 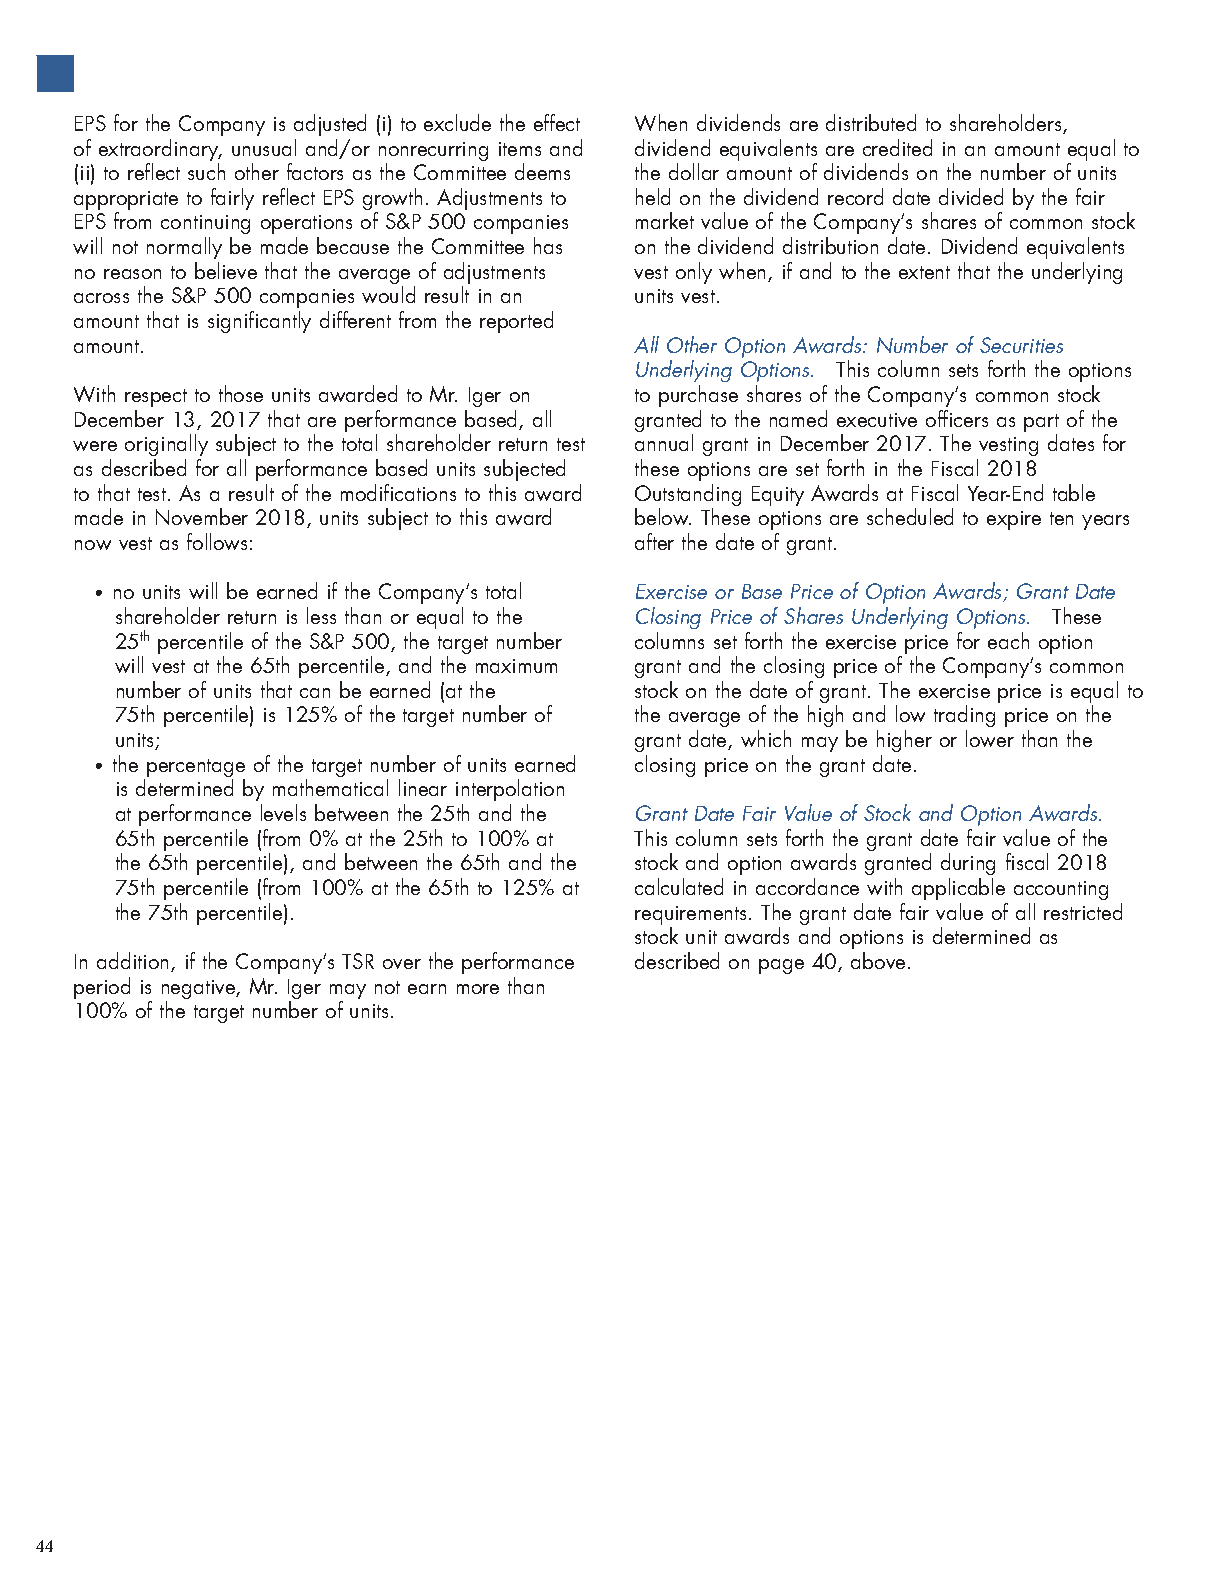 What do you see at coordinates (654, 541) in the image?
I see `after` at bounding box center [654, 541].
